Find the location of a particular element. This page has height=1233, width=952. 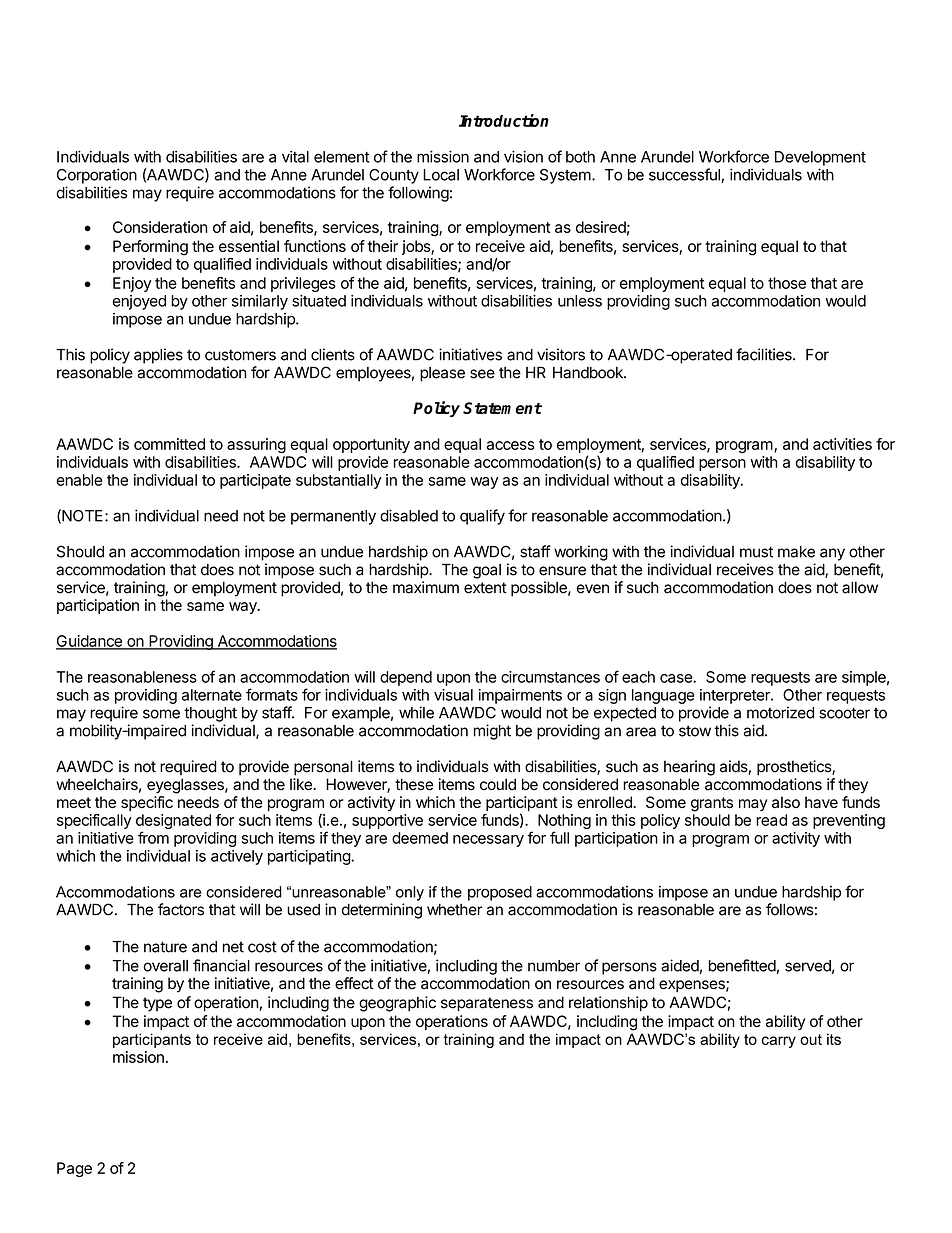

applies is located at coordinates (158, 356).
